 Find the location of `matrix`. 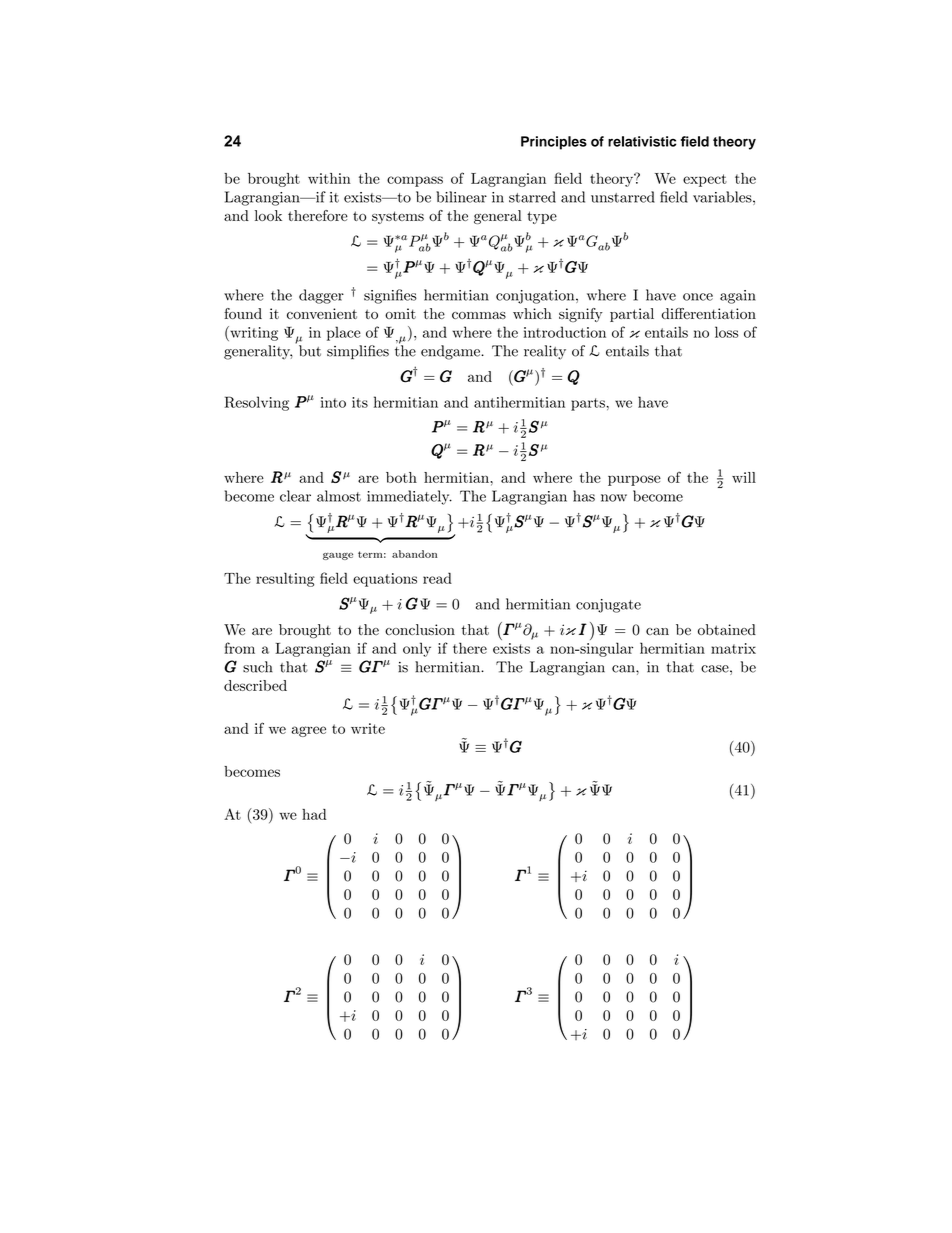

matrix is located at coordinates (733, 648).
